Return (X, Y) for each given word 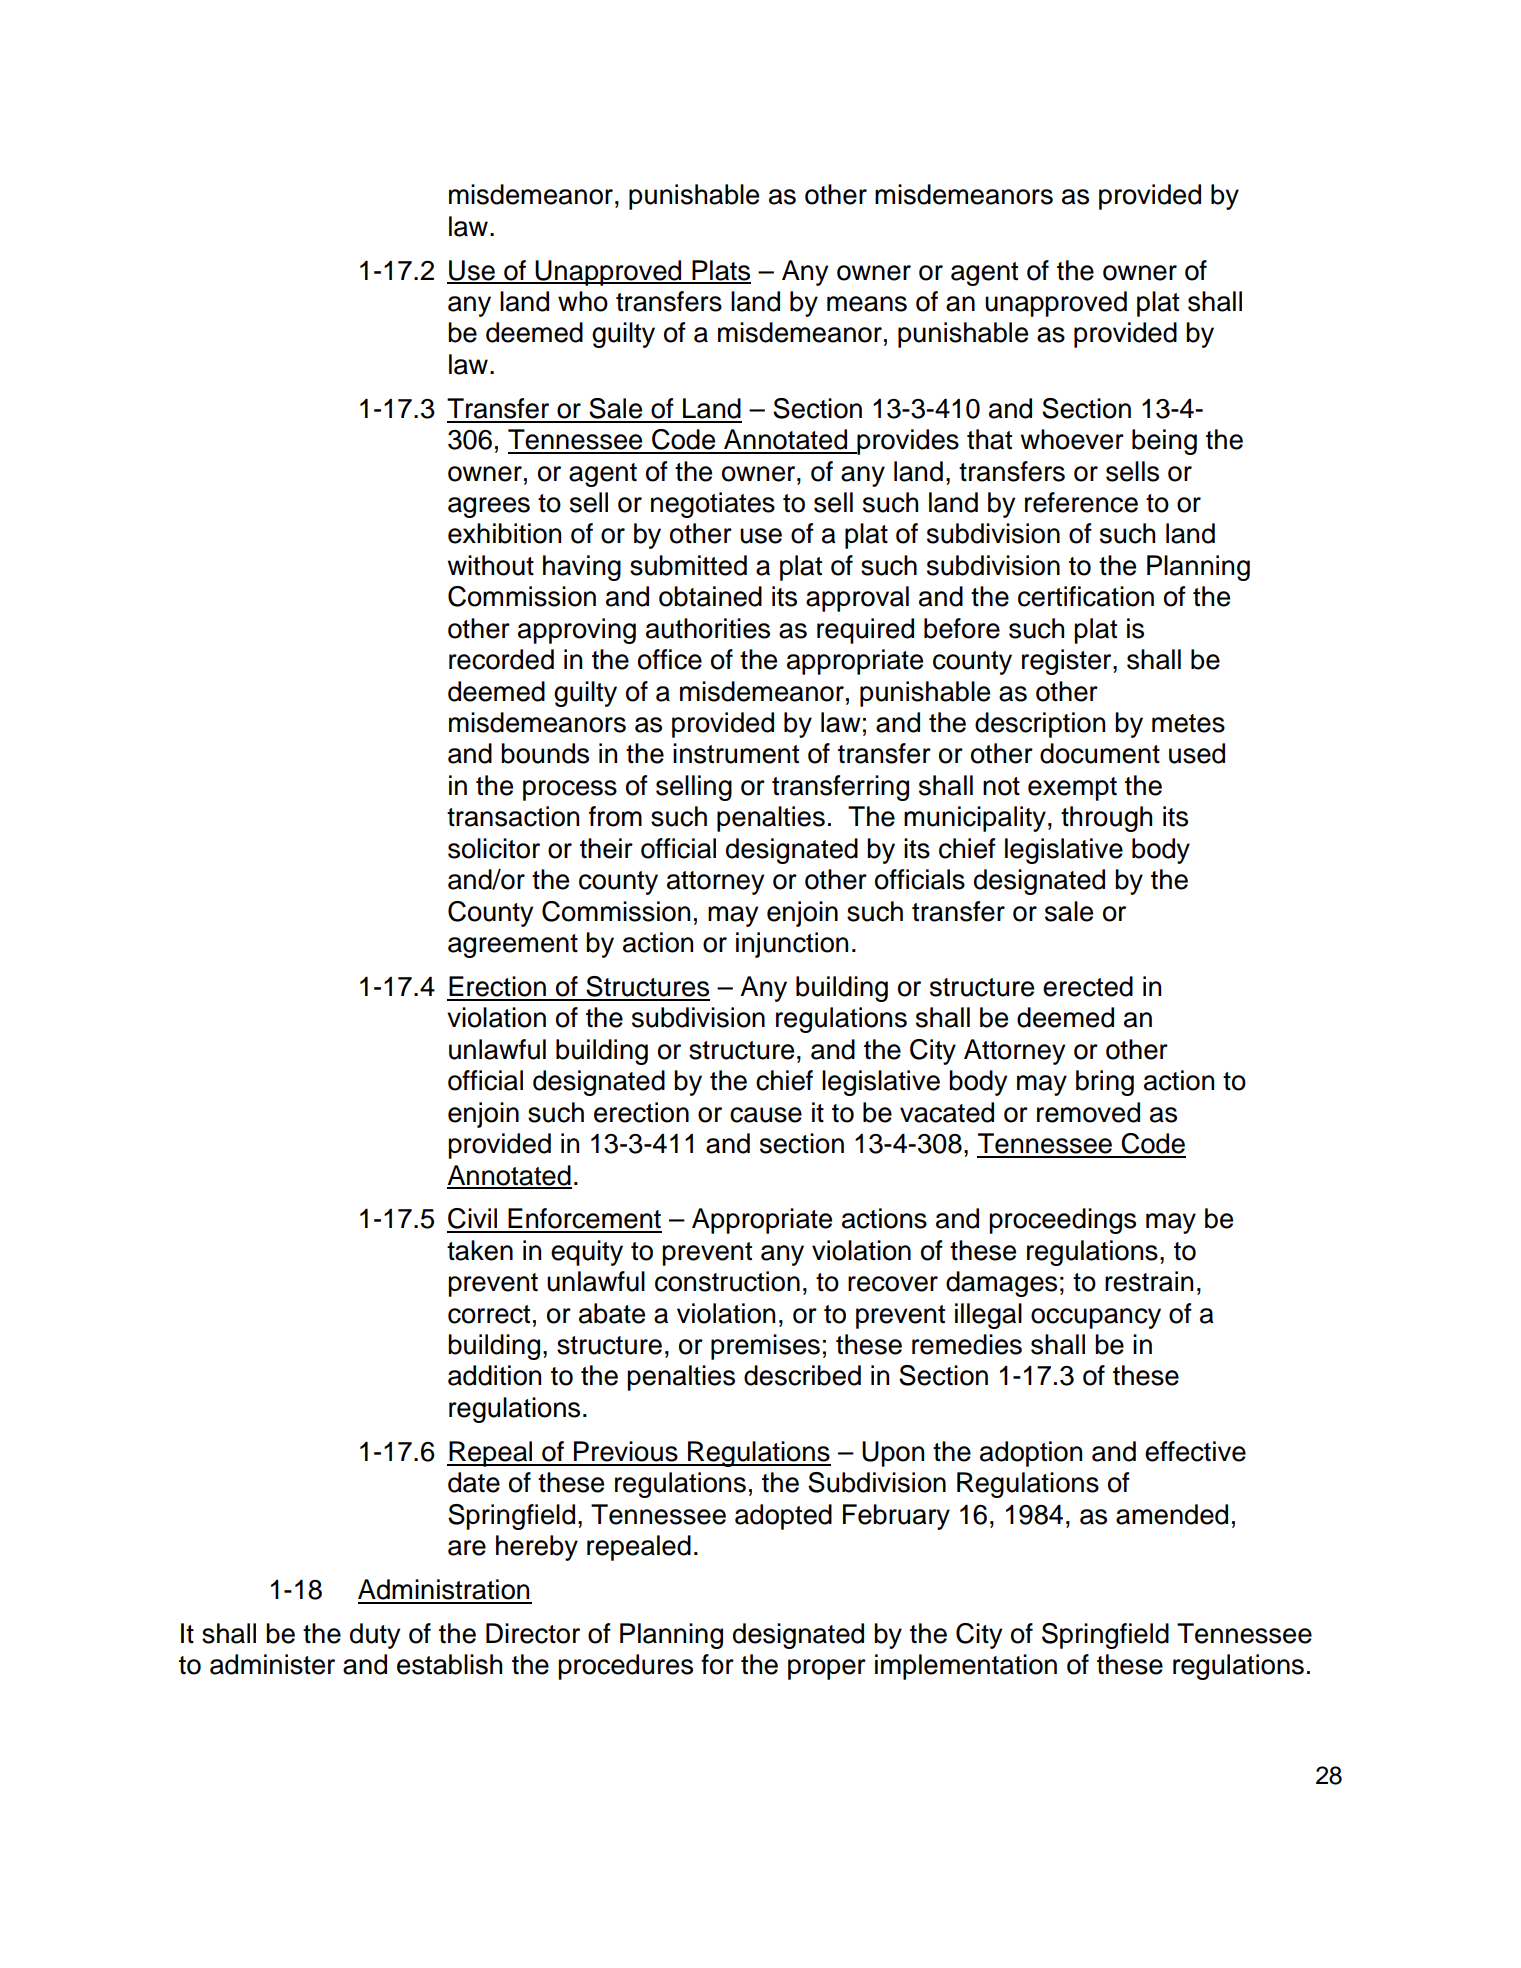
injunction (792, 945)
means (867, 304)
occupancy (1096, 1318)
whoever (1072, 439)
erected (1088, 986)
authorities (708, 628)
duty (375, 1636)
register (1068, 662)
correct (489, 1314)
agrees (489, 507)
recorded (501, 659)
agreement (513, 946)
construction (727, 1281)
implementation (966, 1667)
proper (827, 1669)
